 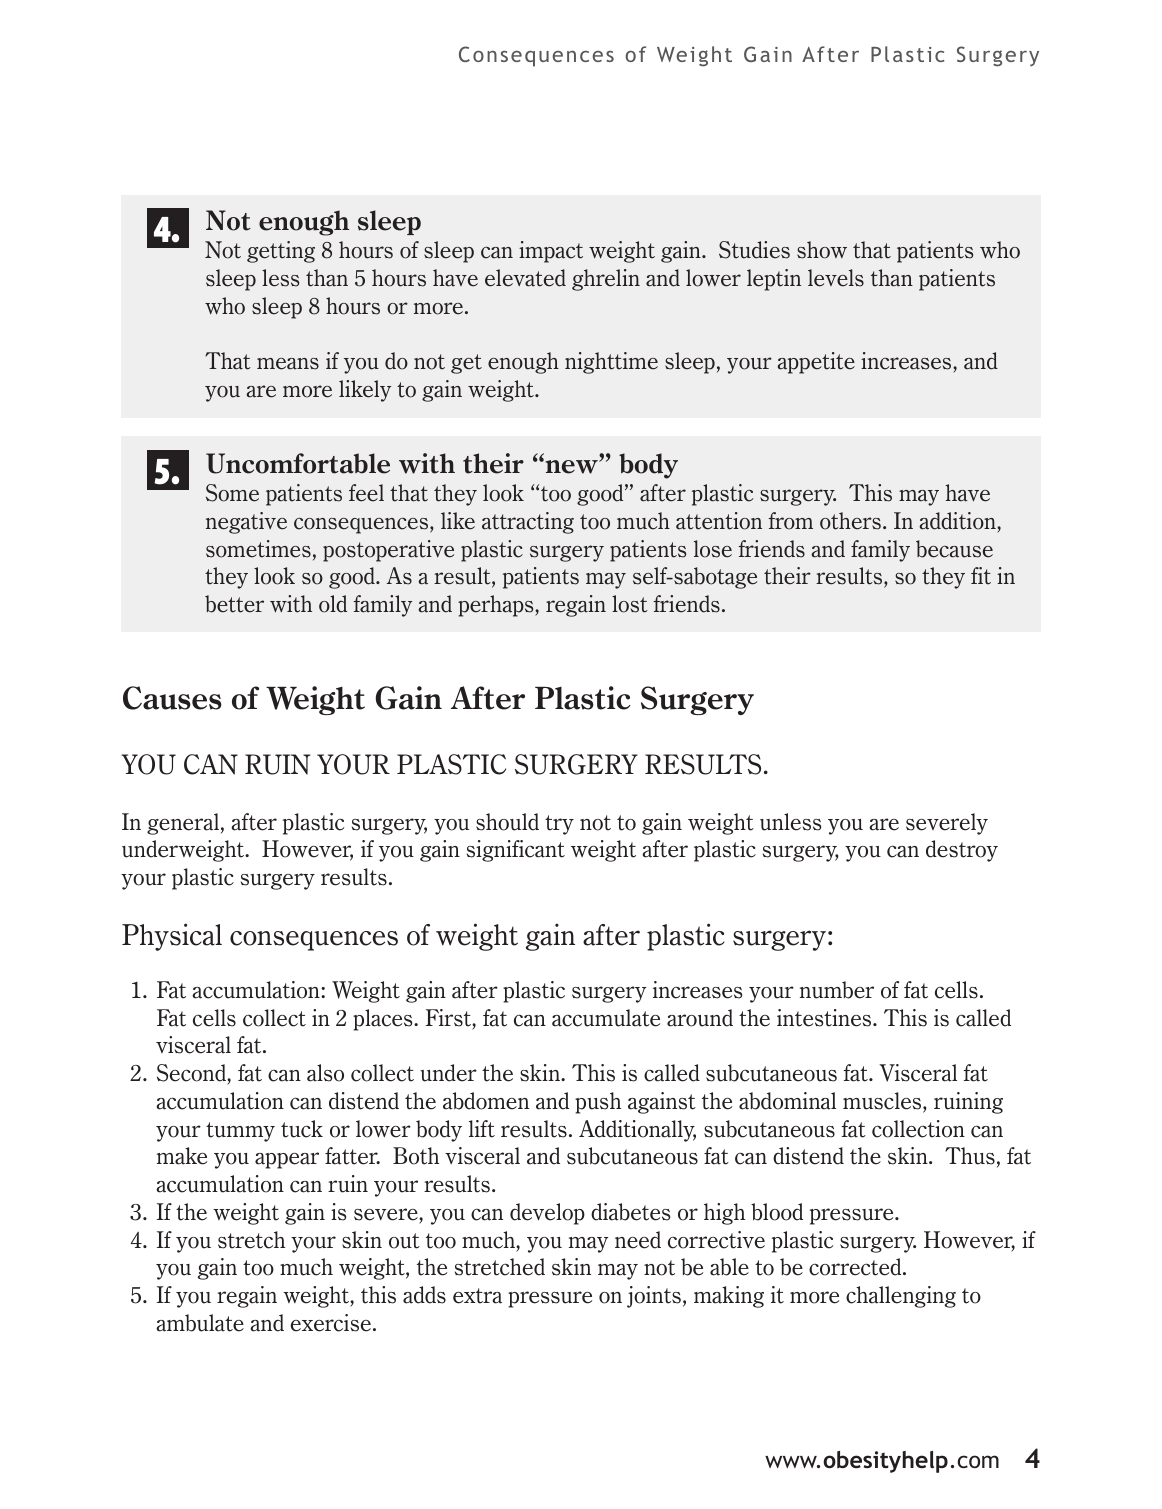 I want to click on general, so click(x=183, y=824).
